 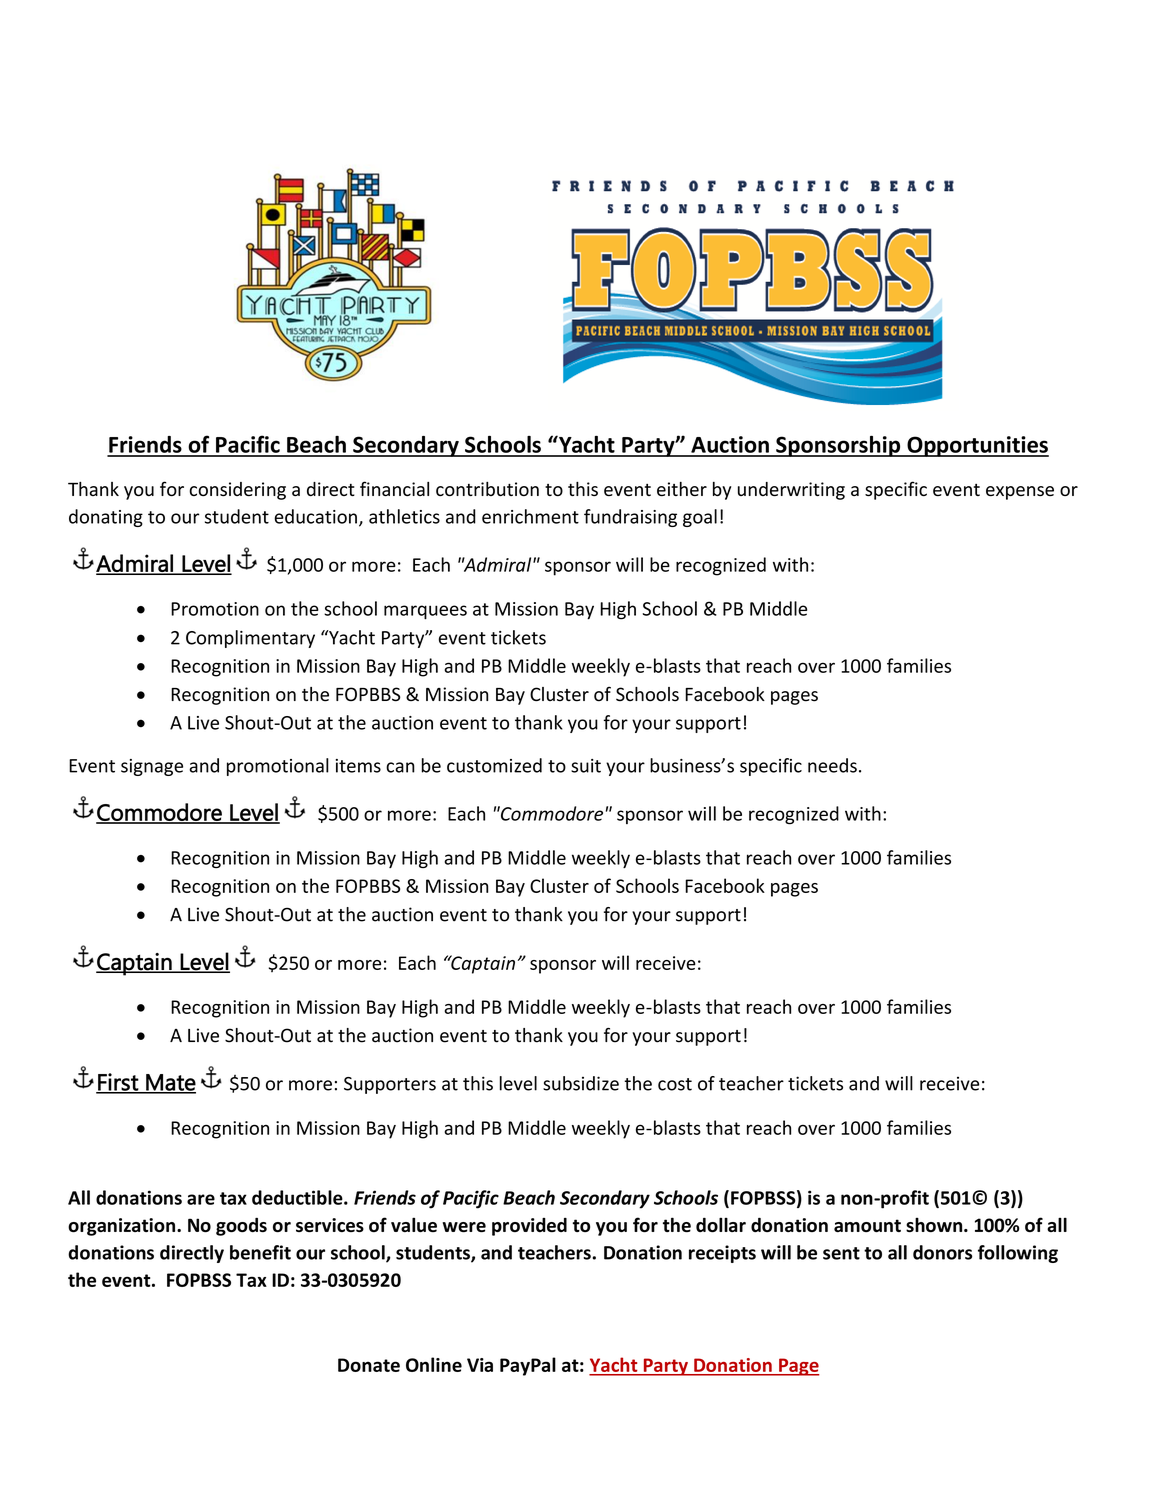 What do you see at coordinates (586, 766) in the document?
I see `suit` at bounding box center [586, 766].
